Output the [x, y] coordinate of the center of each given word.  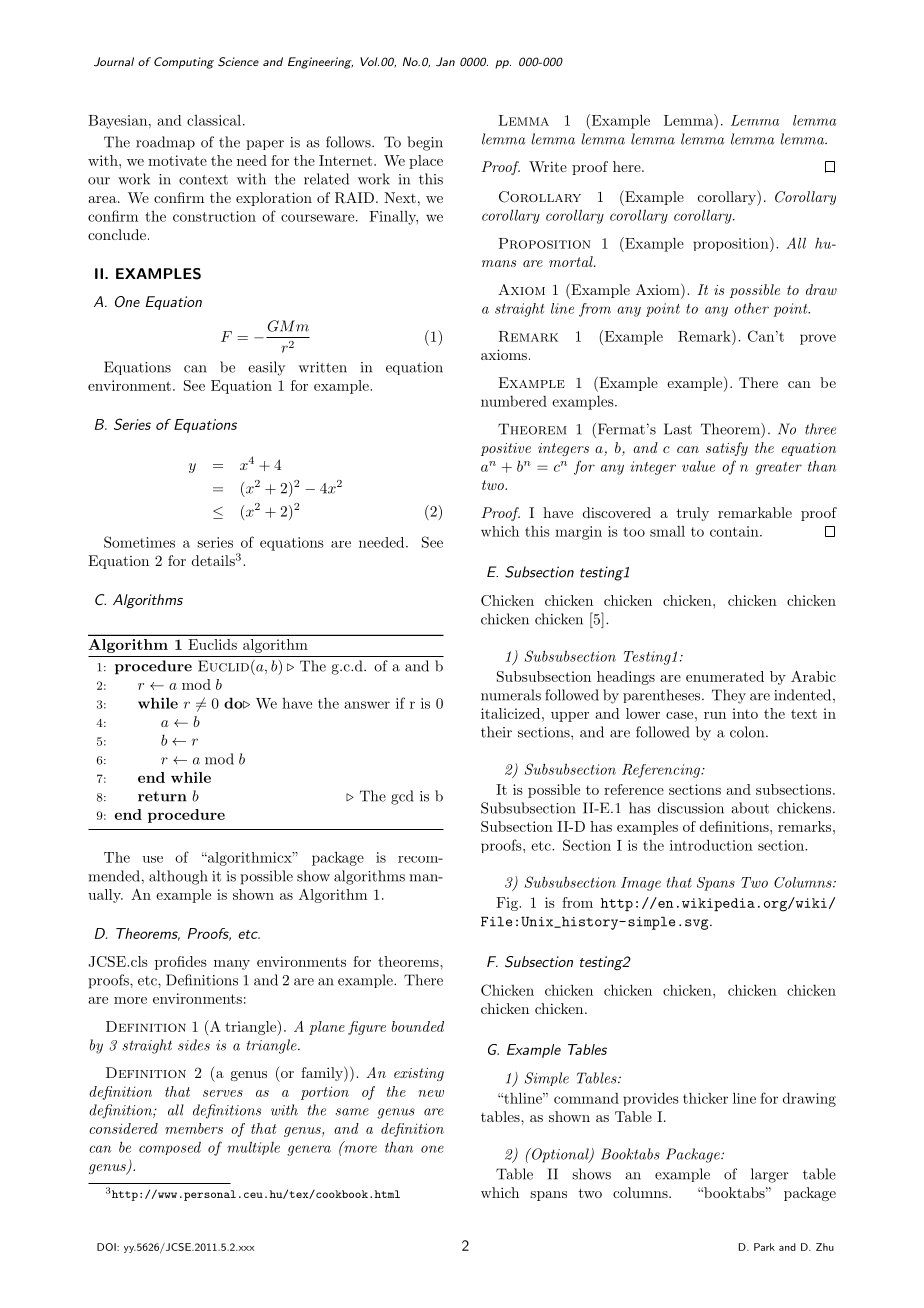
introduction [711, 845]
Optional [560, 1155]
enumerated [725, 676]
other [751, 308]
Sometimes [139, 542]
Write [548, 166]
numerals [511, 695]
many [232, 965]
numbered [514, 401]
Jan [445, 62]
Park [764, 1247]
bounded [418, 1026]
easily [266, 368]
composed [170, 1148]
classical [214, 120]
